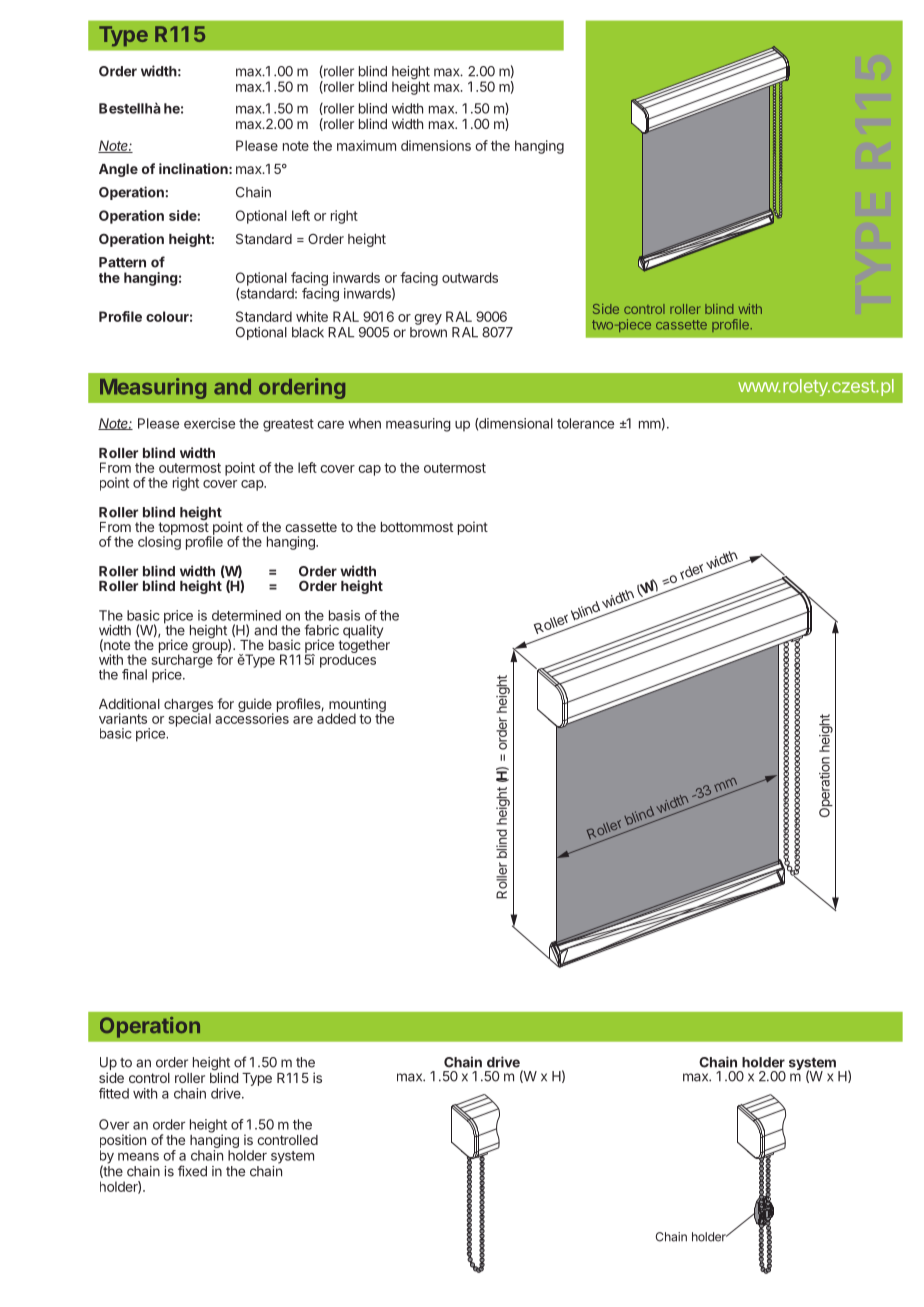 This screenshot has height=1307, width=924. What do you see at coordinates (192, 1171) in the screenshot?
I see `fixed` at bounding box center [192, 1171].
